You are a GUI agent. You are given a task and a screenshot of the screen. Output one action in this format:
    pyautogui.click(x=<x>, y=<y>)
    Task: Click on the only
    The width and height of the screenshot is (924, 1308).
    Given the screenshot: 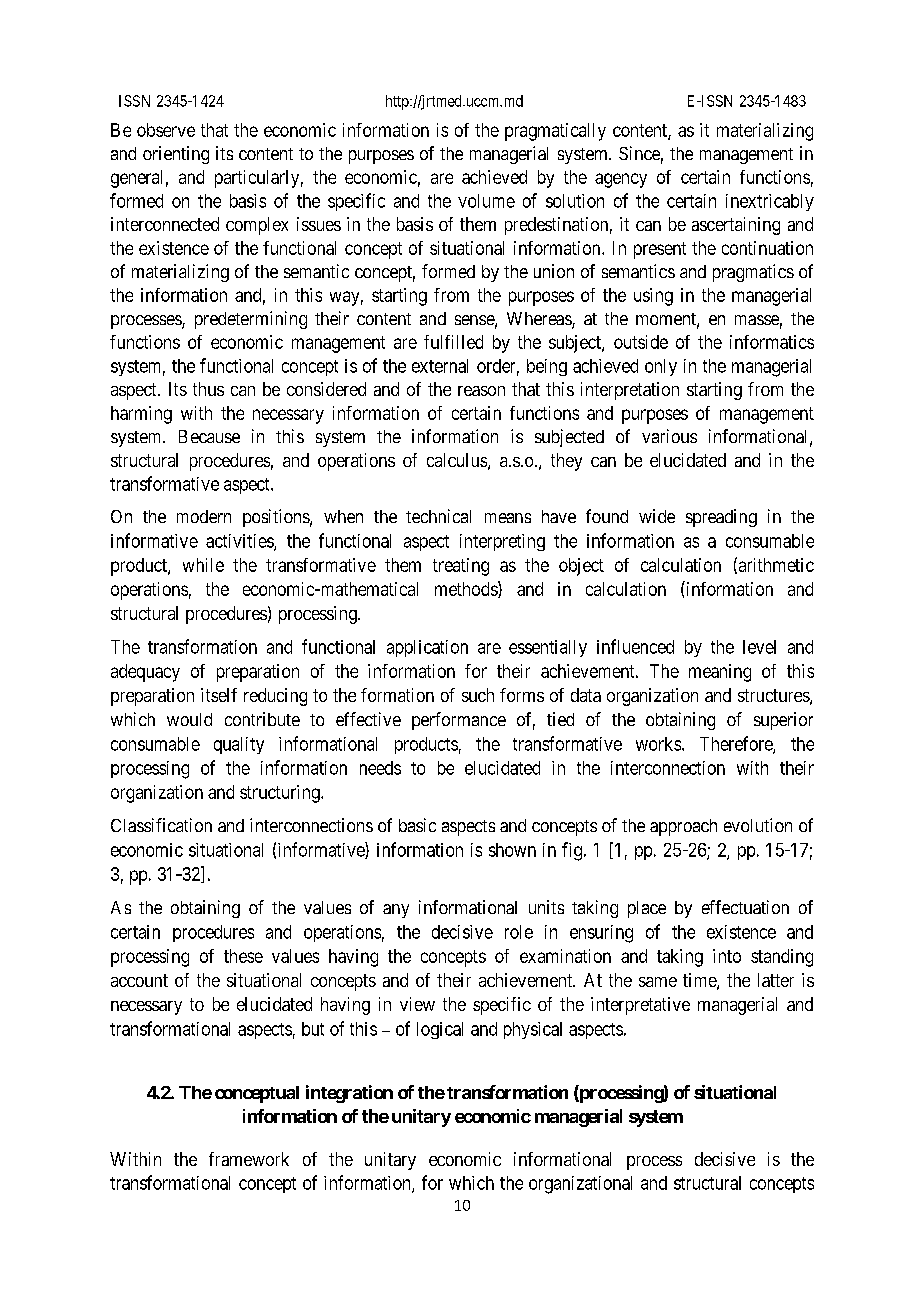 What is the action you would take?
    pyautogui.click(x=661, y=367)
